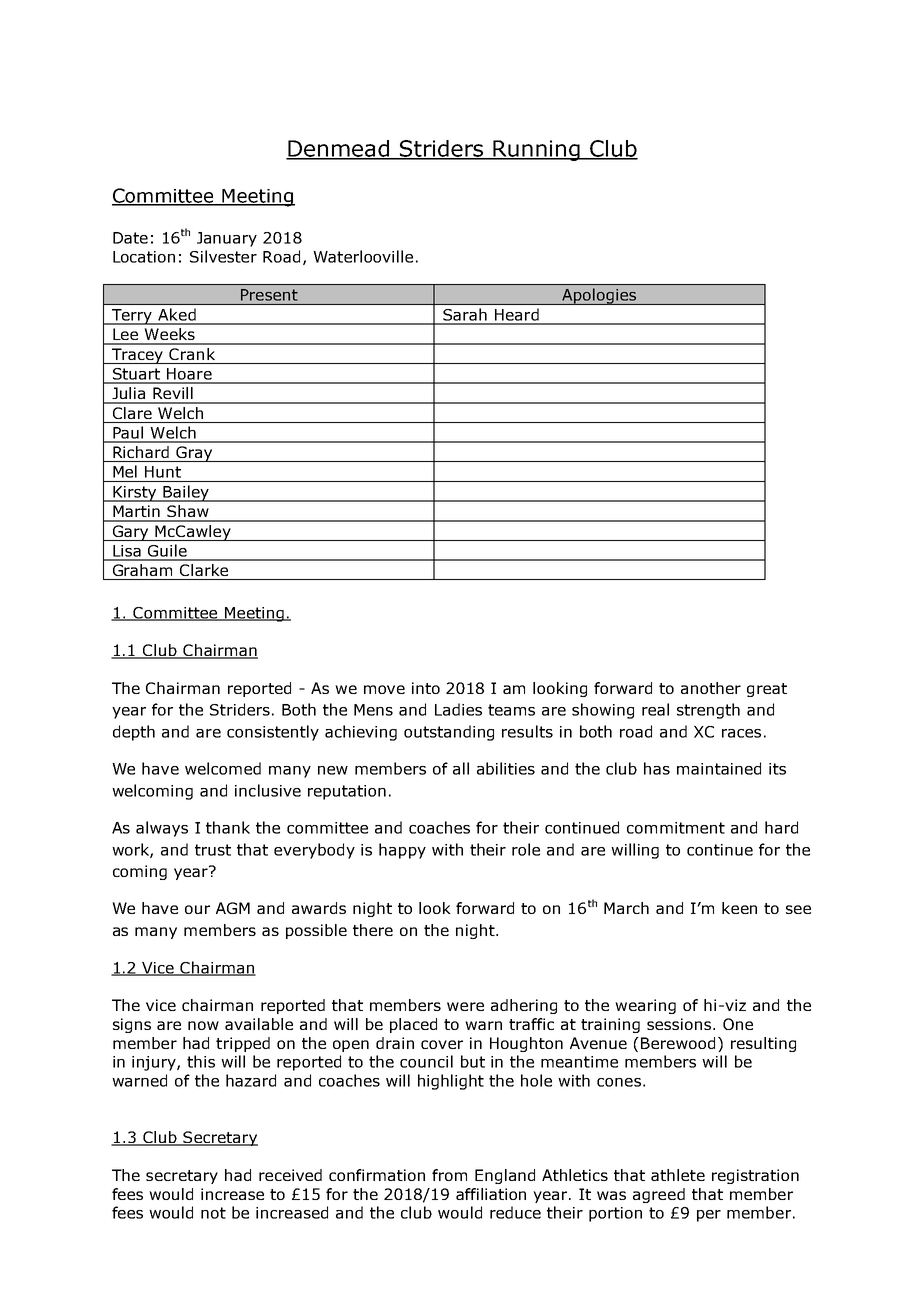 This screenshot has height=1308, width=924. What do you see at coordinates (273, 733) in the screenshot?
I see `consistently` at bounding box center [273, 733].
